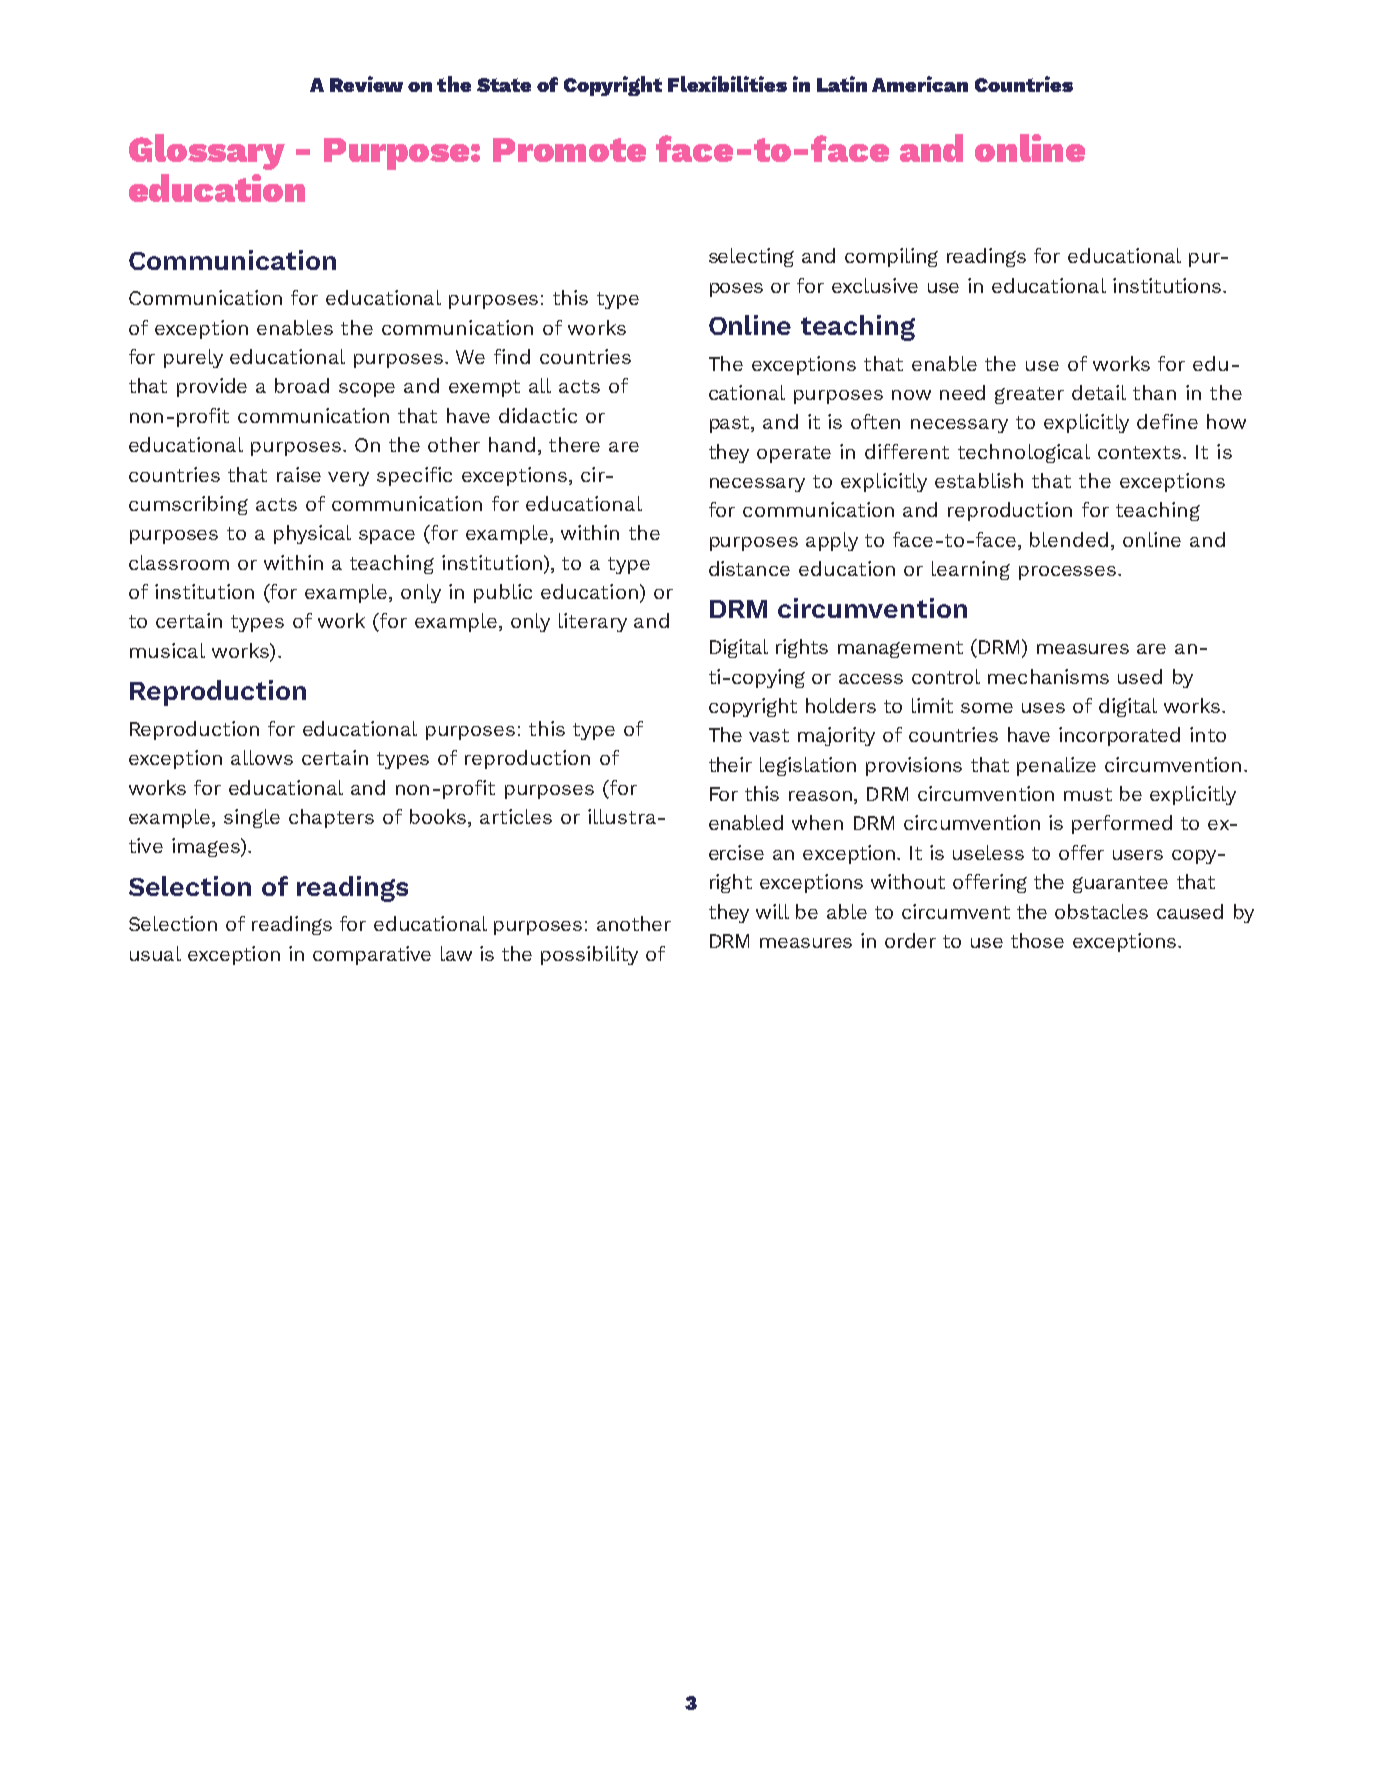  What do you see at coordinates (569, 150) in the screenshot?
I see `Promote` at bounding box center [569, 150].
